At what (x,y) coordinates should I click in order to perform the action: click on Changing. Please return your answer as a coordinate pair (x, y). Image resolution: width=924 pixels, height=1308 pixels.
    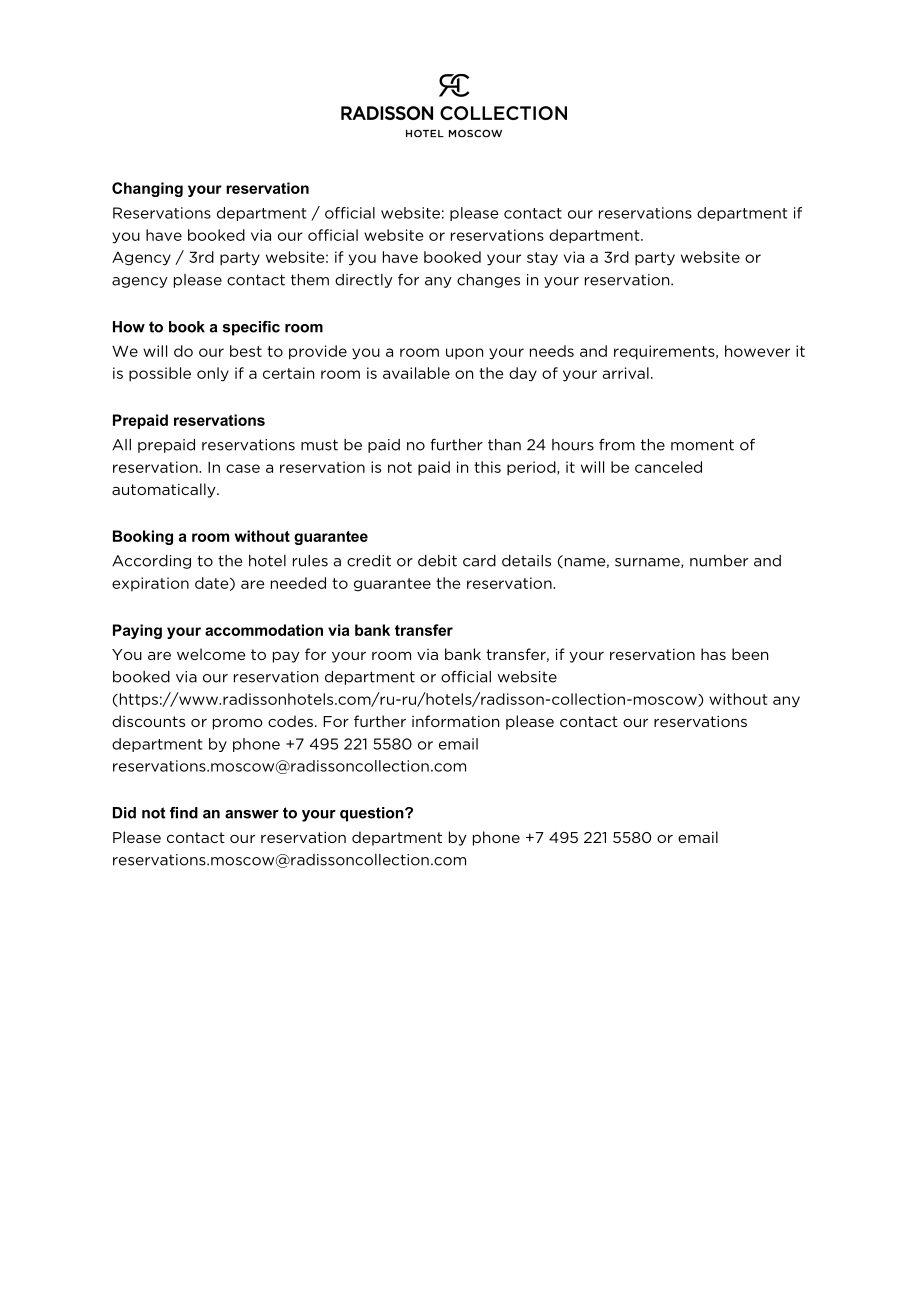
    Looking at the image, I should click on (147, 189).
